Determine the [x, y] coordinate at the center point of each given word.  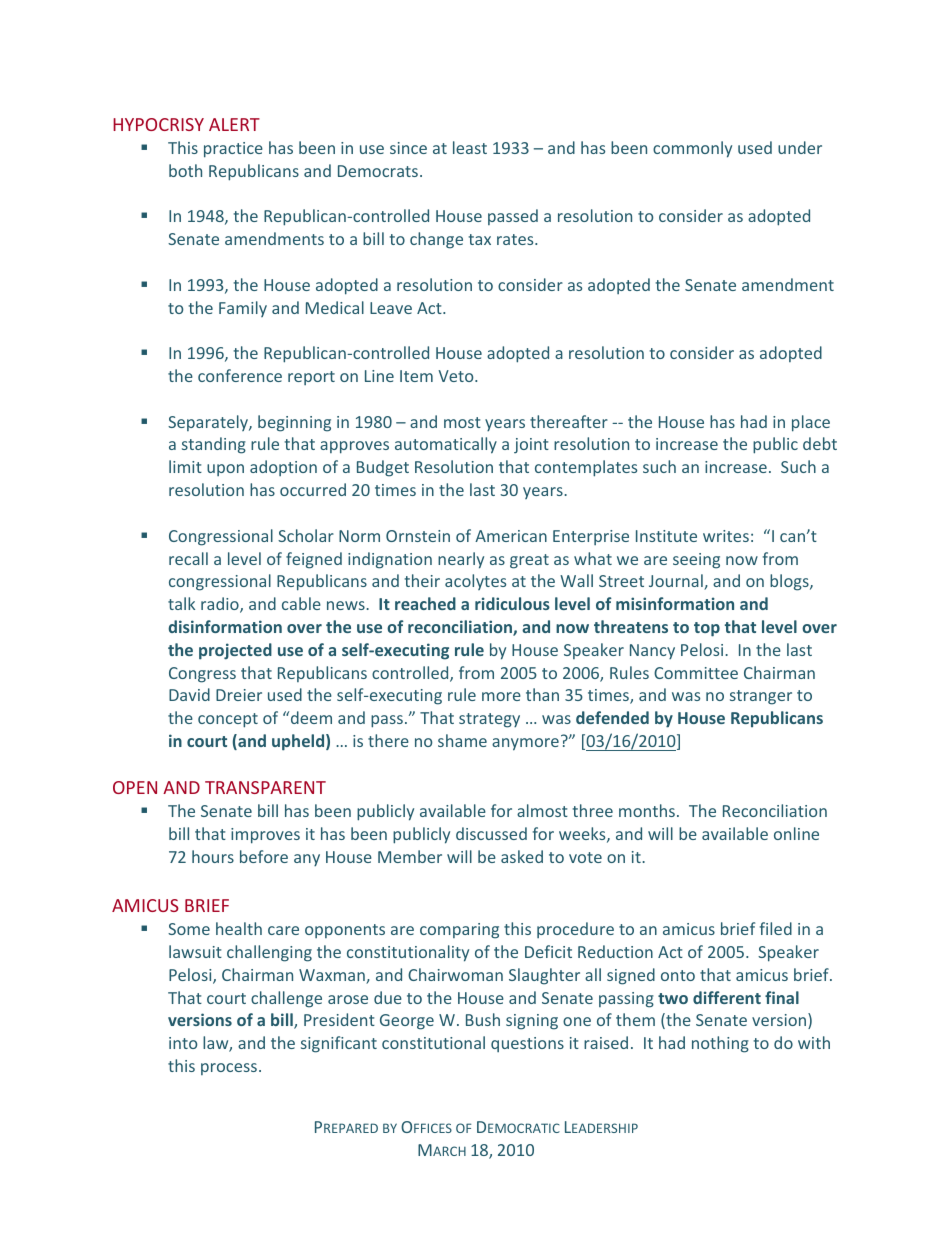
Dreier [239, 695]
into [183, 1043]
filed [776, 928]
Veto [457, 376]
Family [243, 309]
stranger [761, 697]
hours [213, 856]
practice [233, 150]
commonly [692, 149]
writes [726, 536]
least [470, 147]
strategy [489, 720]
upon [225, 470]
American [511, 536]
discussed [491, 833]
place [811, 423]
